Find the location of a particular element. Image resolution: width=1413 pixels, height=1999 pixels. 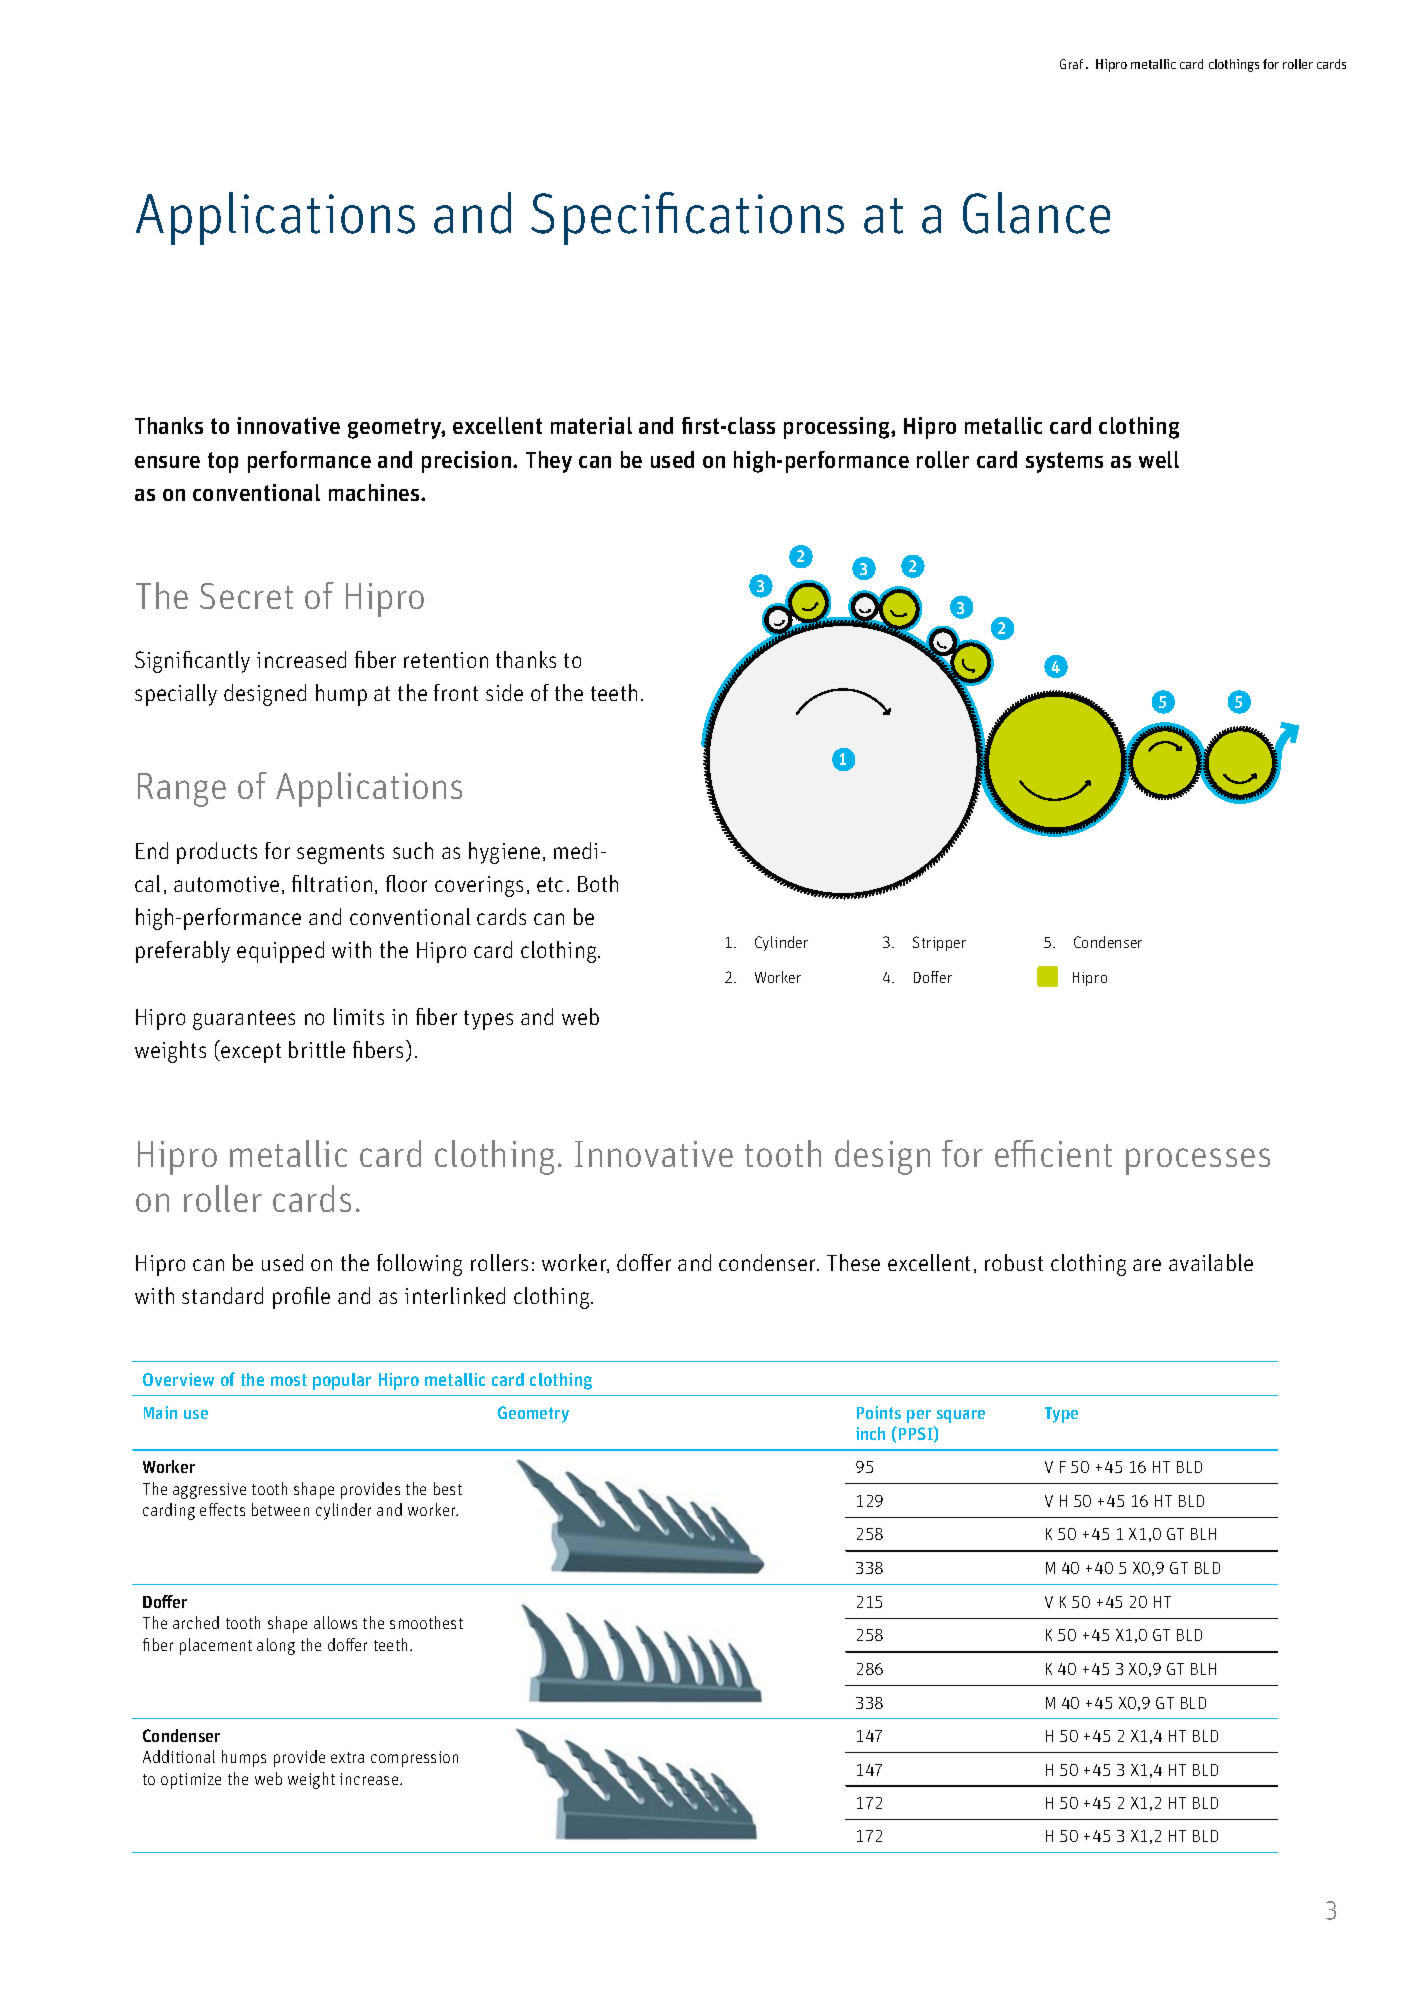

square is located at coordinates (961, 1416).
